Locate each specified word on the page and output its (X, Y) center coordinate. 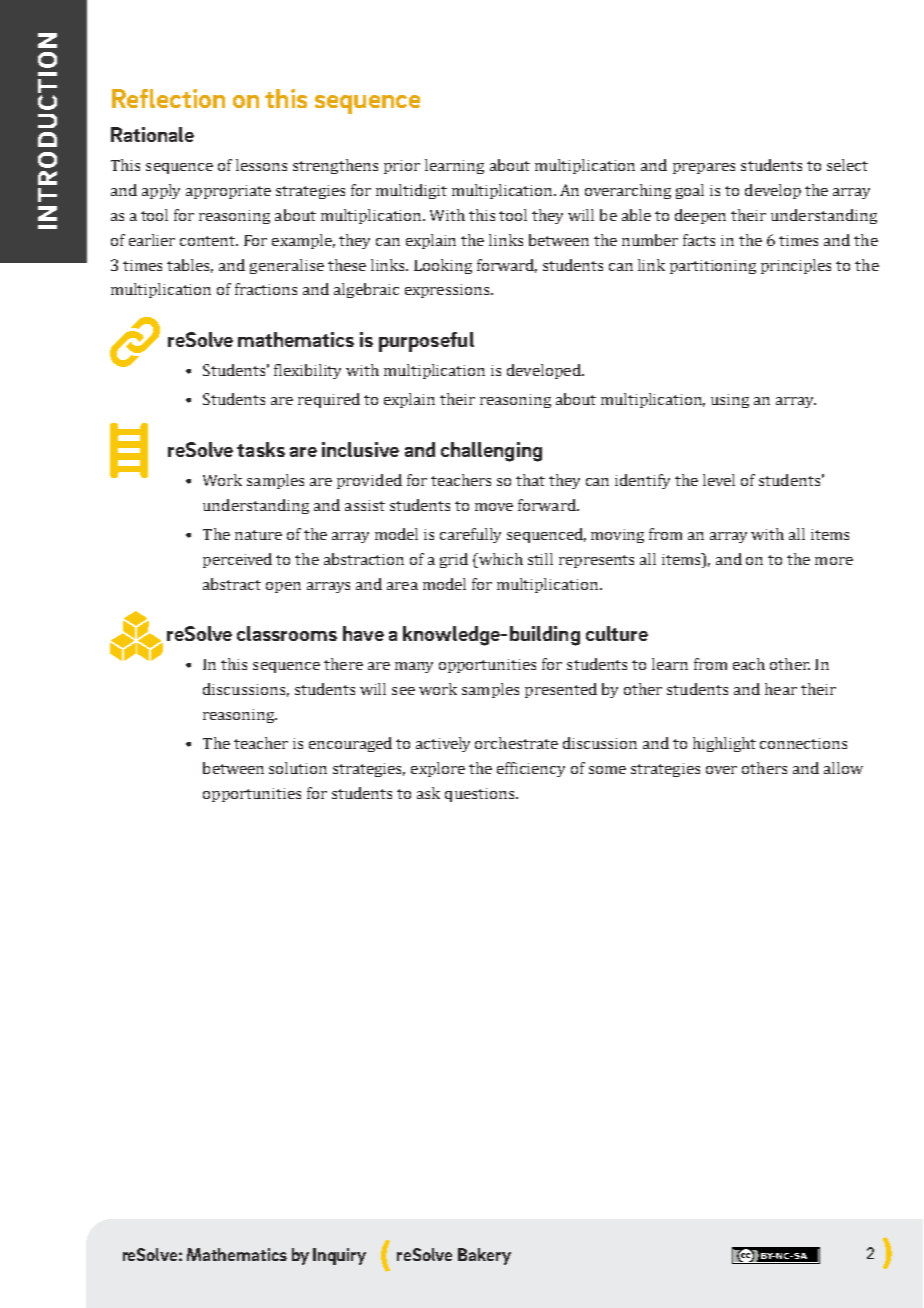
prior (402, 167)
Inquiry (339, 1256)
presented (561, 690)
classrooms (287, 633)
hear (781, 689)
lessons (261, 165)
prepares (704, 168)
